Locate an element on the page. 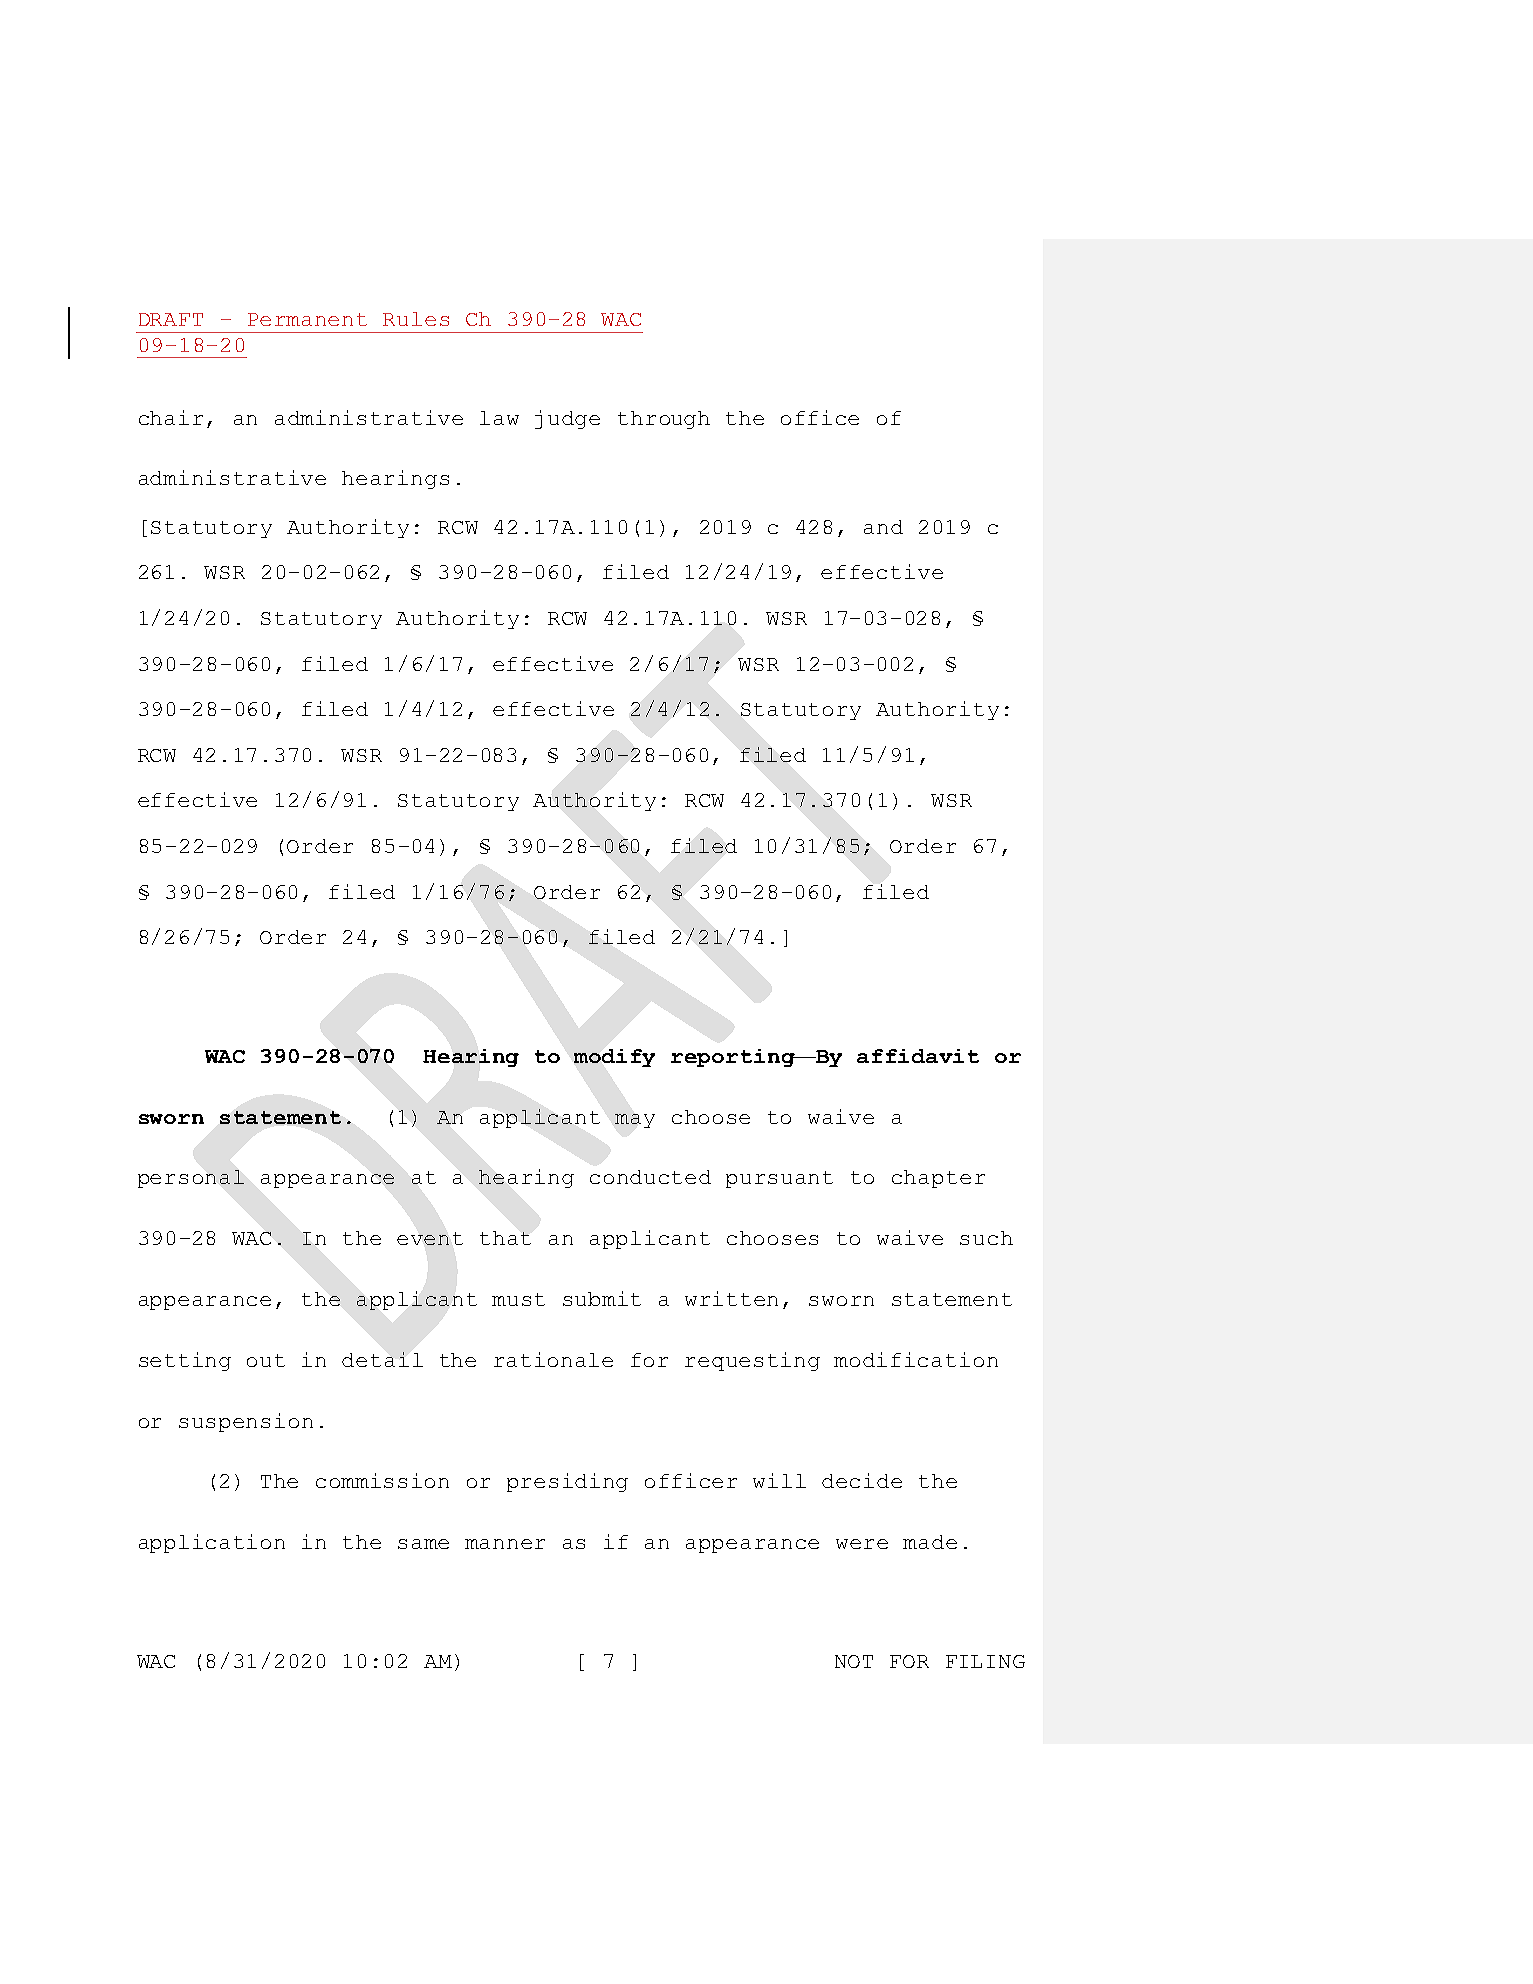 Image resolution: width=1533 pixels, height=1984 pixels. NOT is located at coordinates (854, 1661).
